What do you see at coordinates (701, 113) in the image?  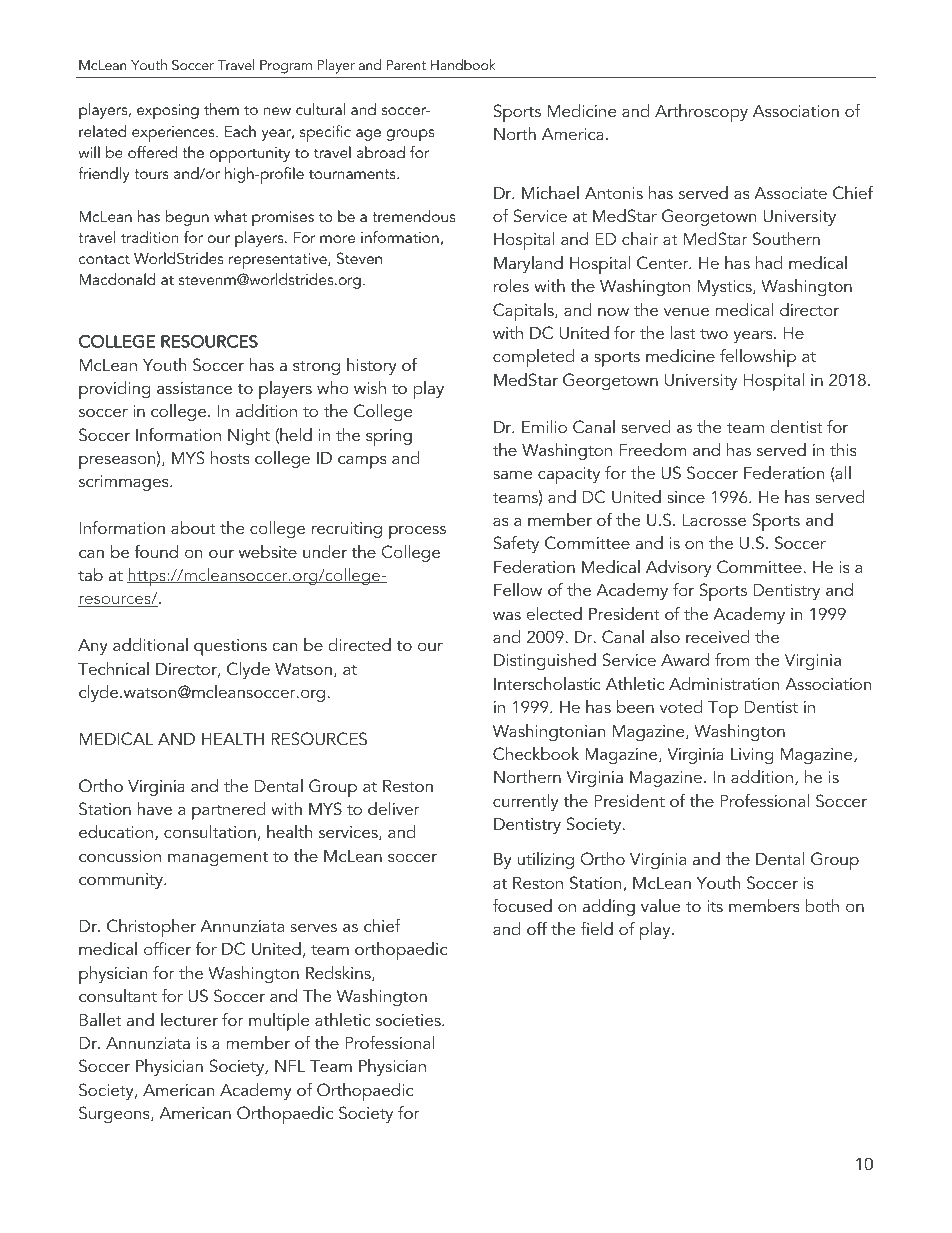 I see `Arthroscopy` at bounding box center [701, 113].
